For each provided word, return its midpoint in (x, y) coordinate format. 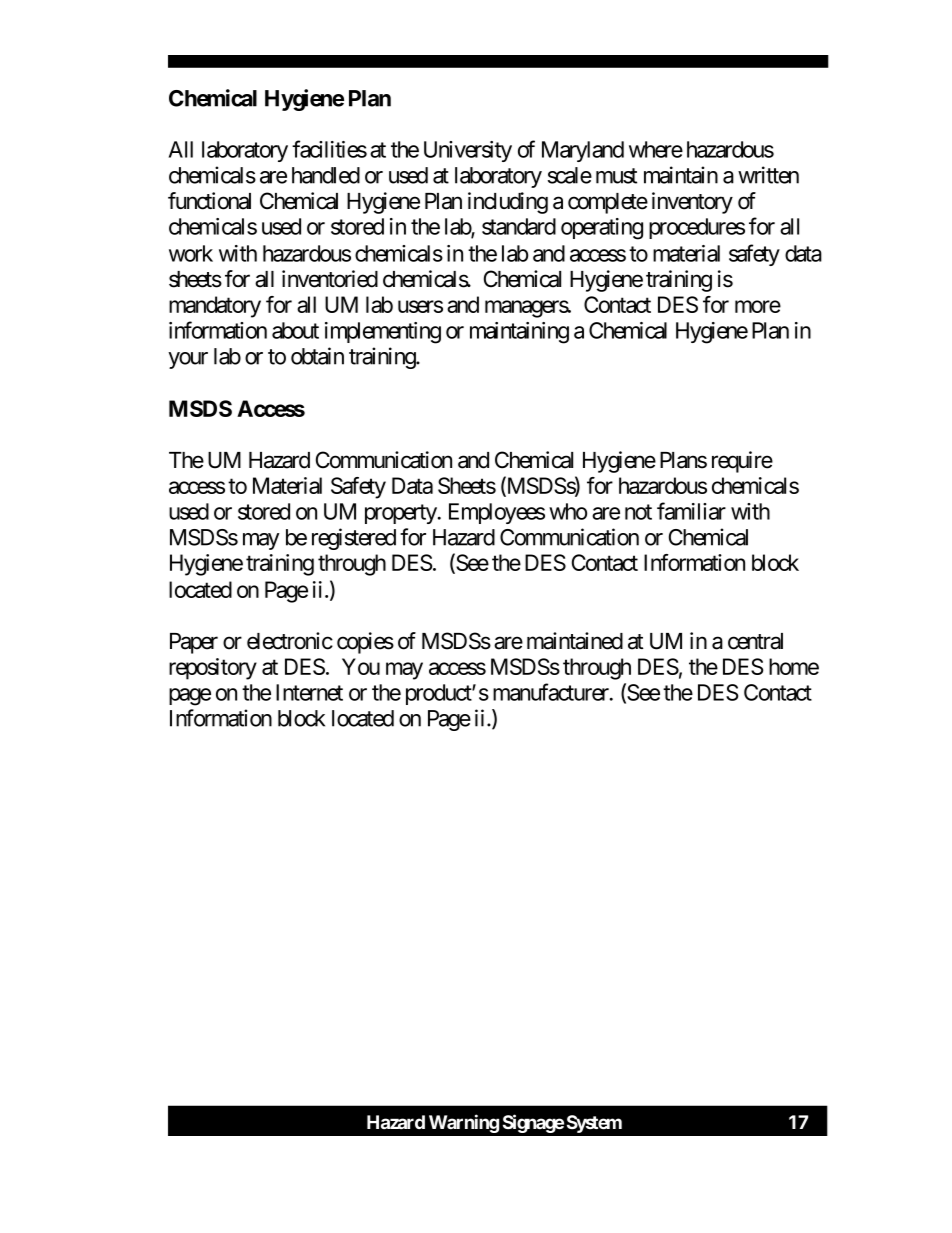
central (755, 641)
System (594, 1124)
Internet (309, 692)
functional (209, 201)
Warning (464, 1123)
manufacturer (552, 692)
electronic (290, 641)
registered (354, 539)
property (401, 514)
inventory (692, 203)
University (468, 151)
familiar (691, 511)
